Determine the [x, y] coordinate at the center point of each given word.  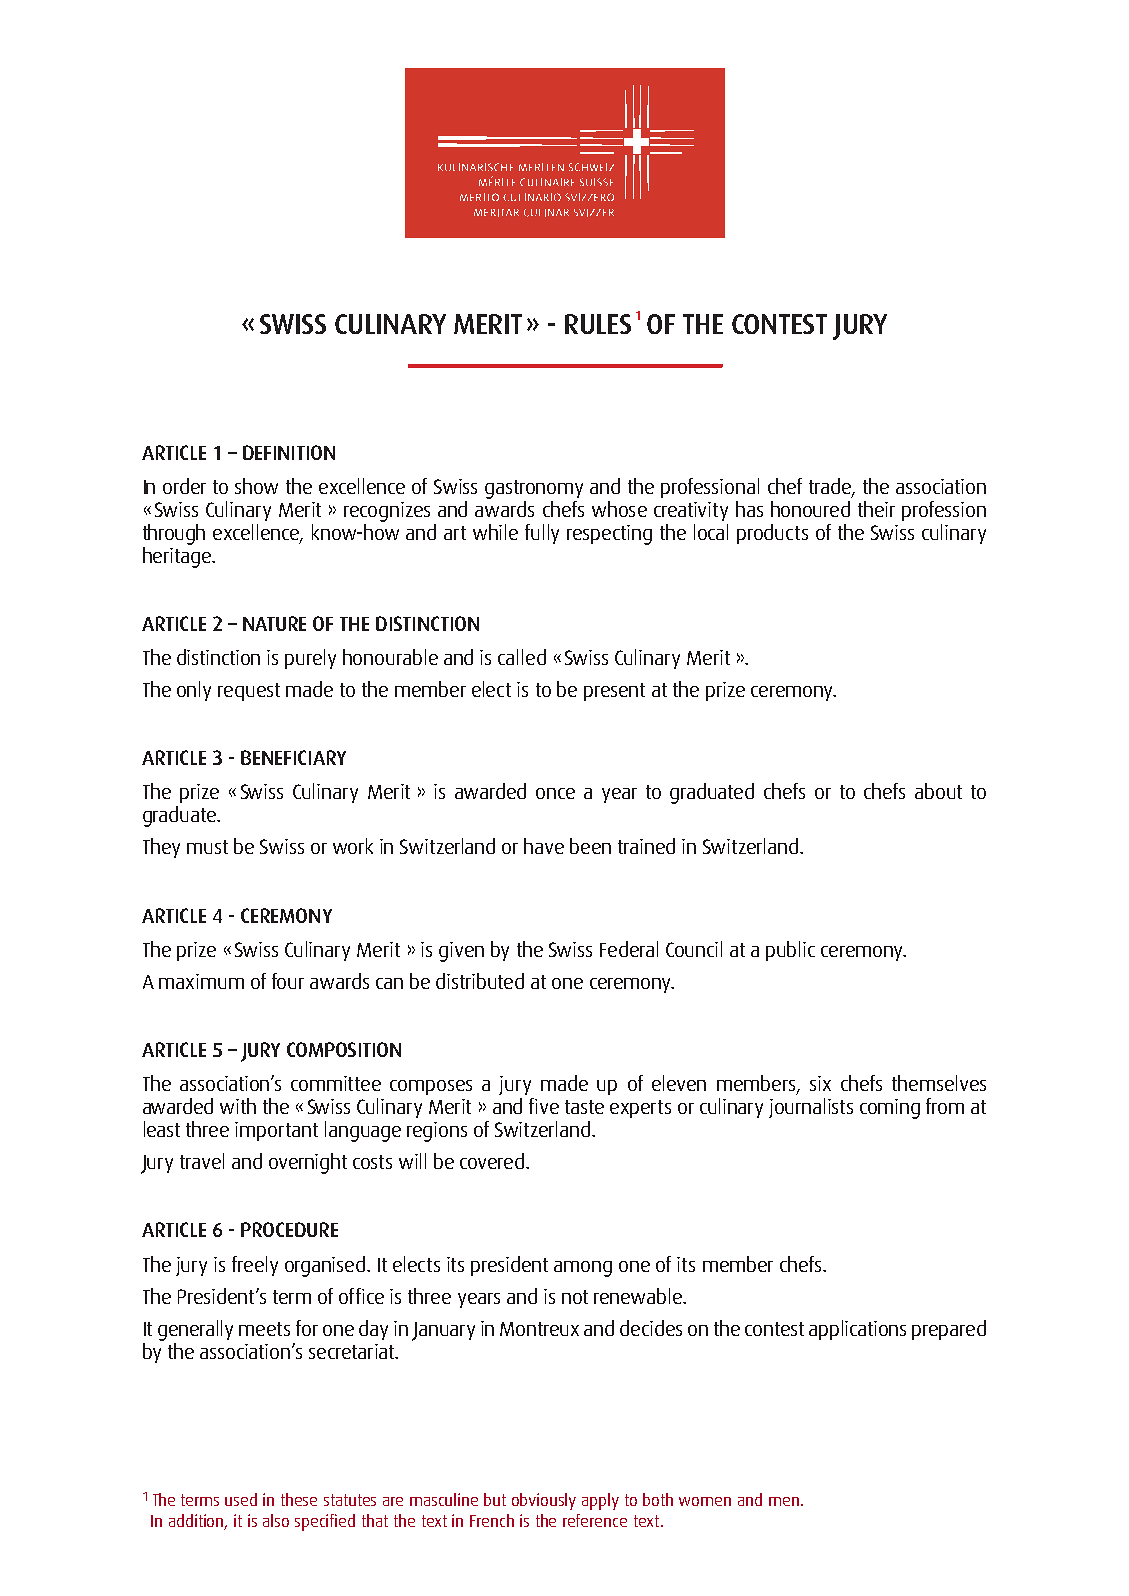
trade [831, 487]
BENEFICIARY [293, 757]
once [555, 793]
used [241, 1499]
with [238, 1106]
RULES [598, 324]
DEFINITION [289, 452]
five [544, 1106]
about [938, 791]
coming [890, 1109]
